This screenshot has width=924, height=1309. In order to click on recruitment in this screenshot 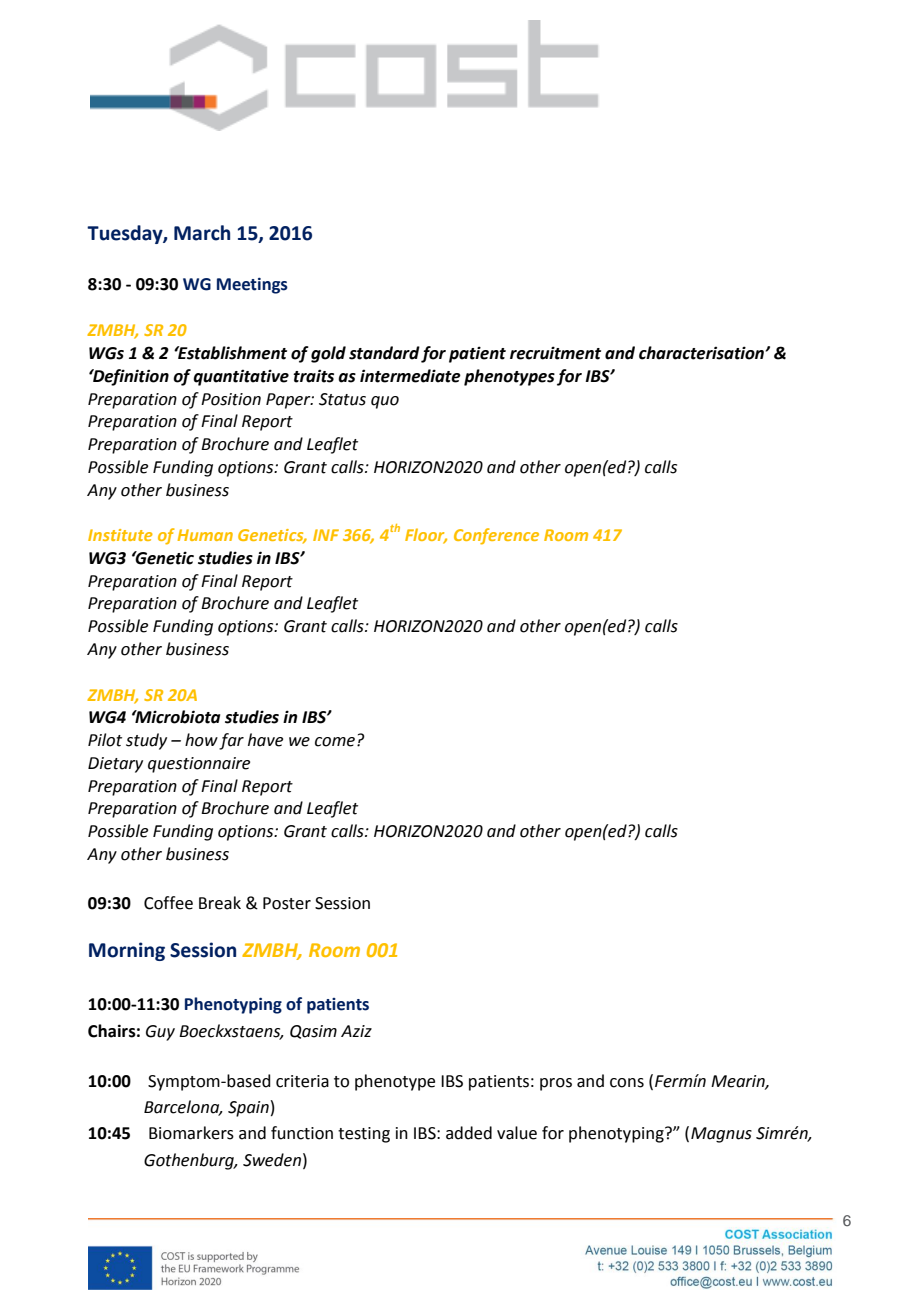, I will do `click(555, 353)`.
